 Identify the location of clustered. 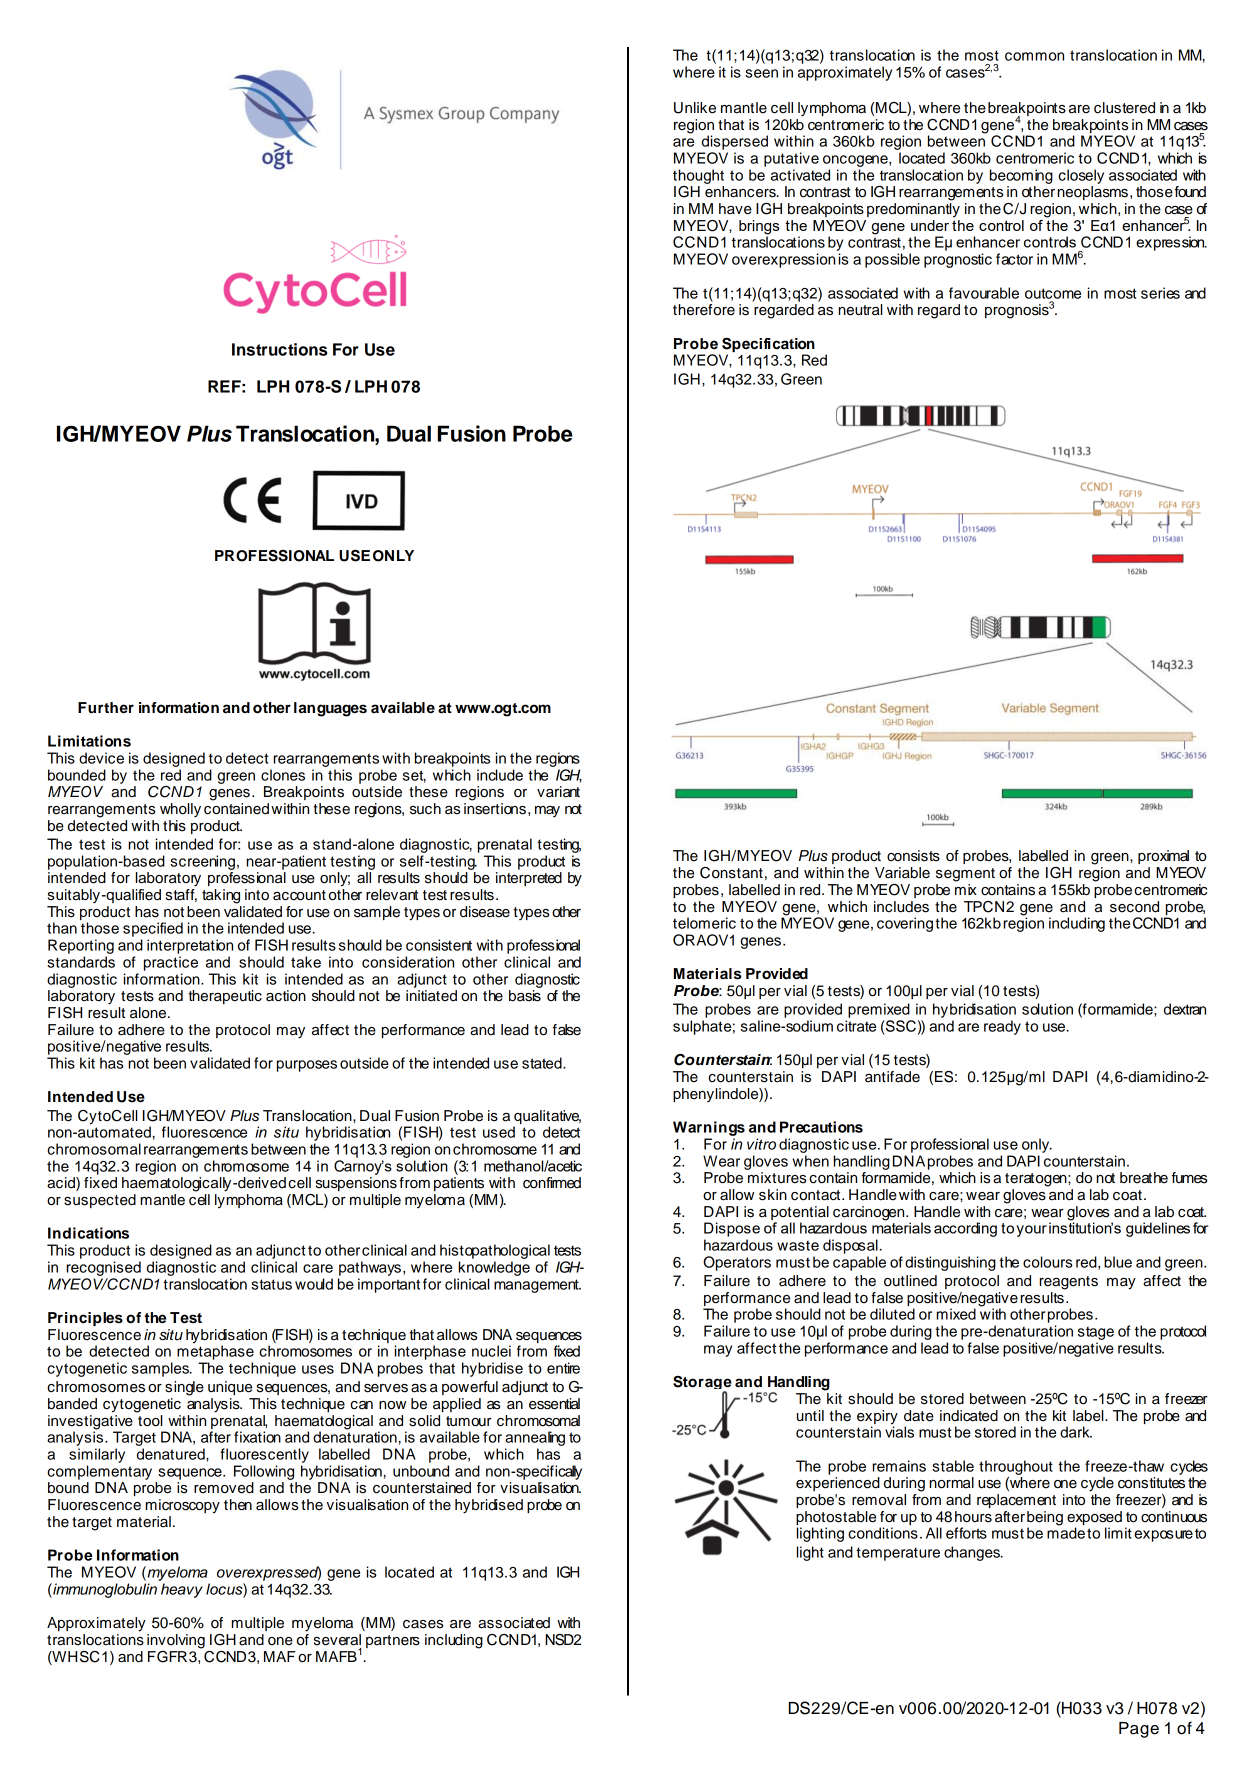
(1124, 108).
